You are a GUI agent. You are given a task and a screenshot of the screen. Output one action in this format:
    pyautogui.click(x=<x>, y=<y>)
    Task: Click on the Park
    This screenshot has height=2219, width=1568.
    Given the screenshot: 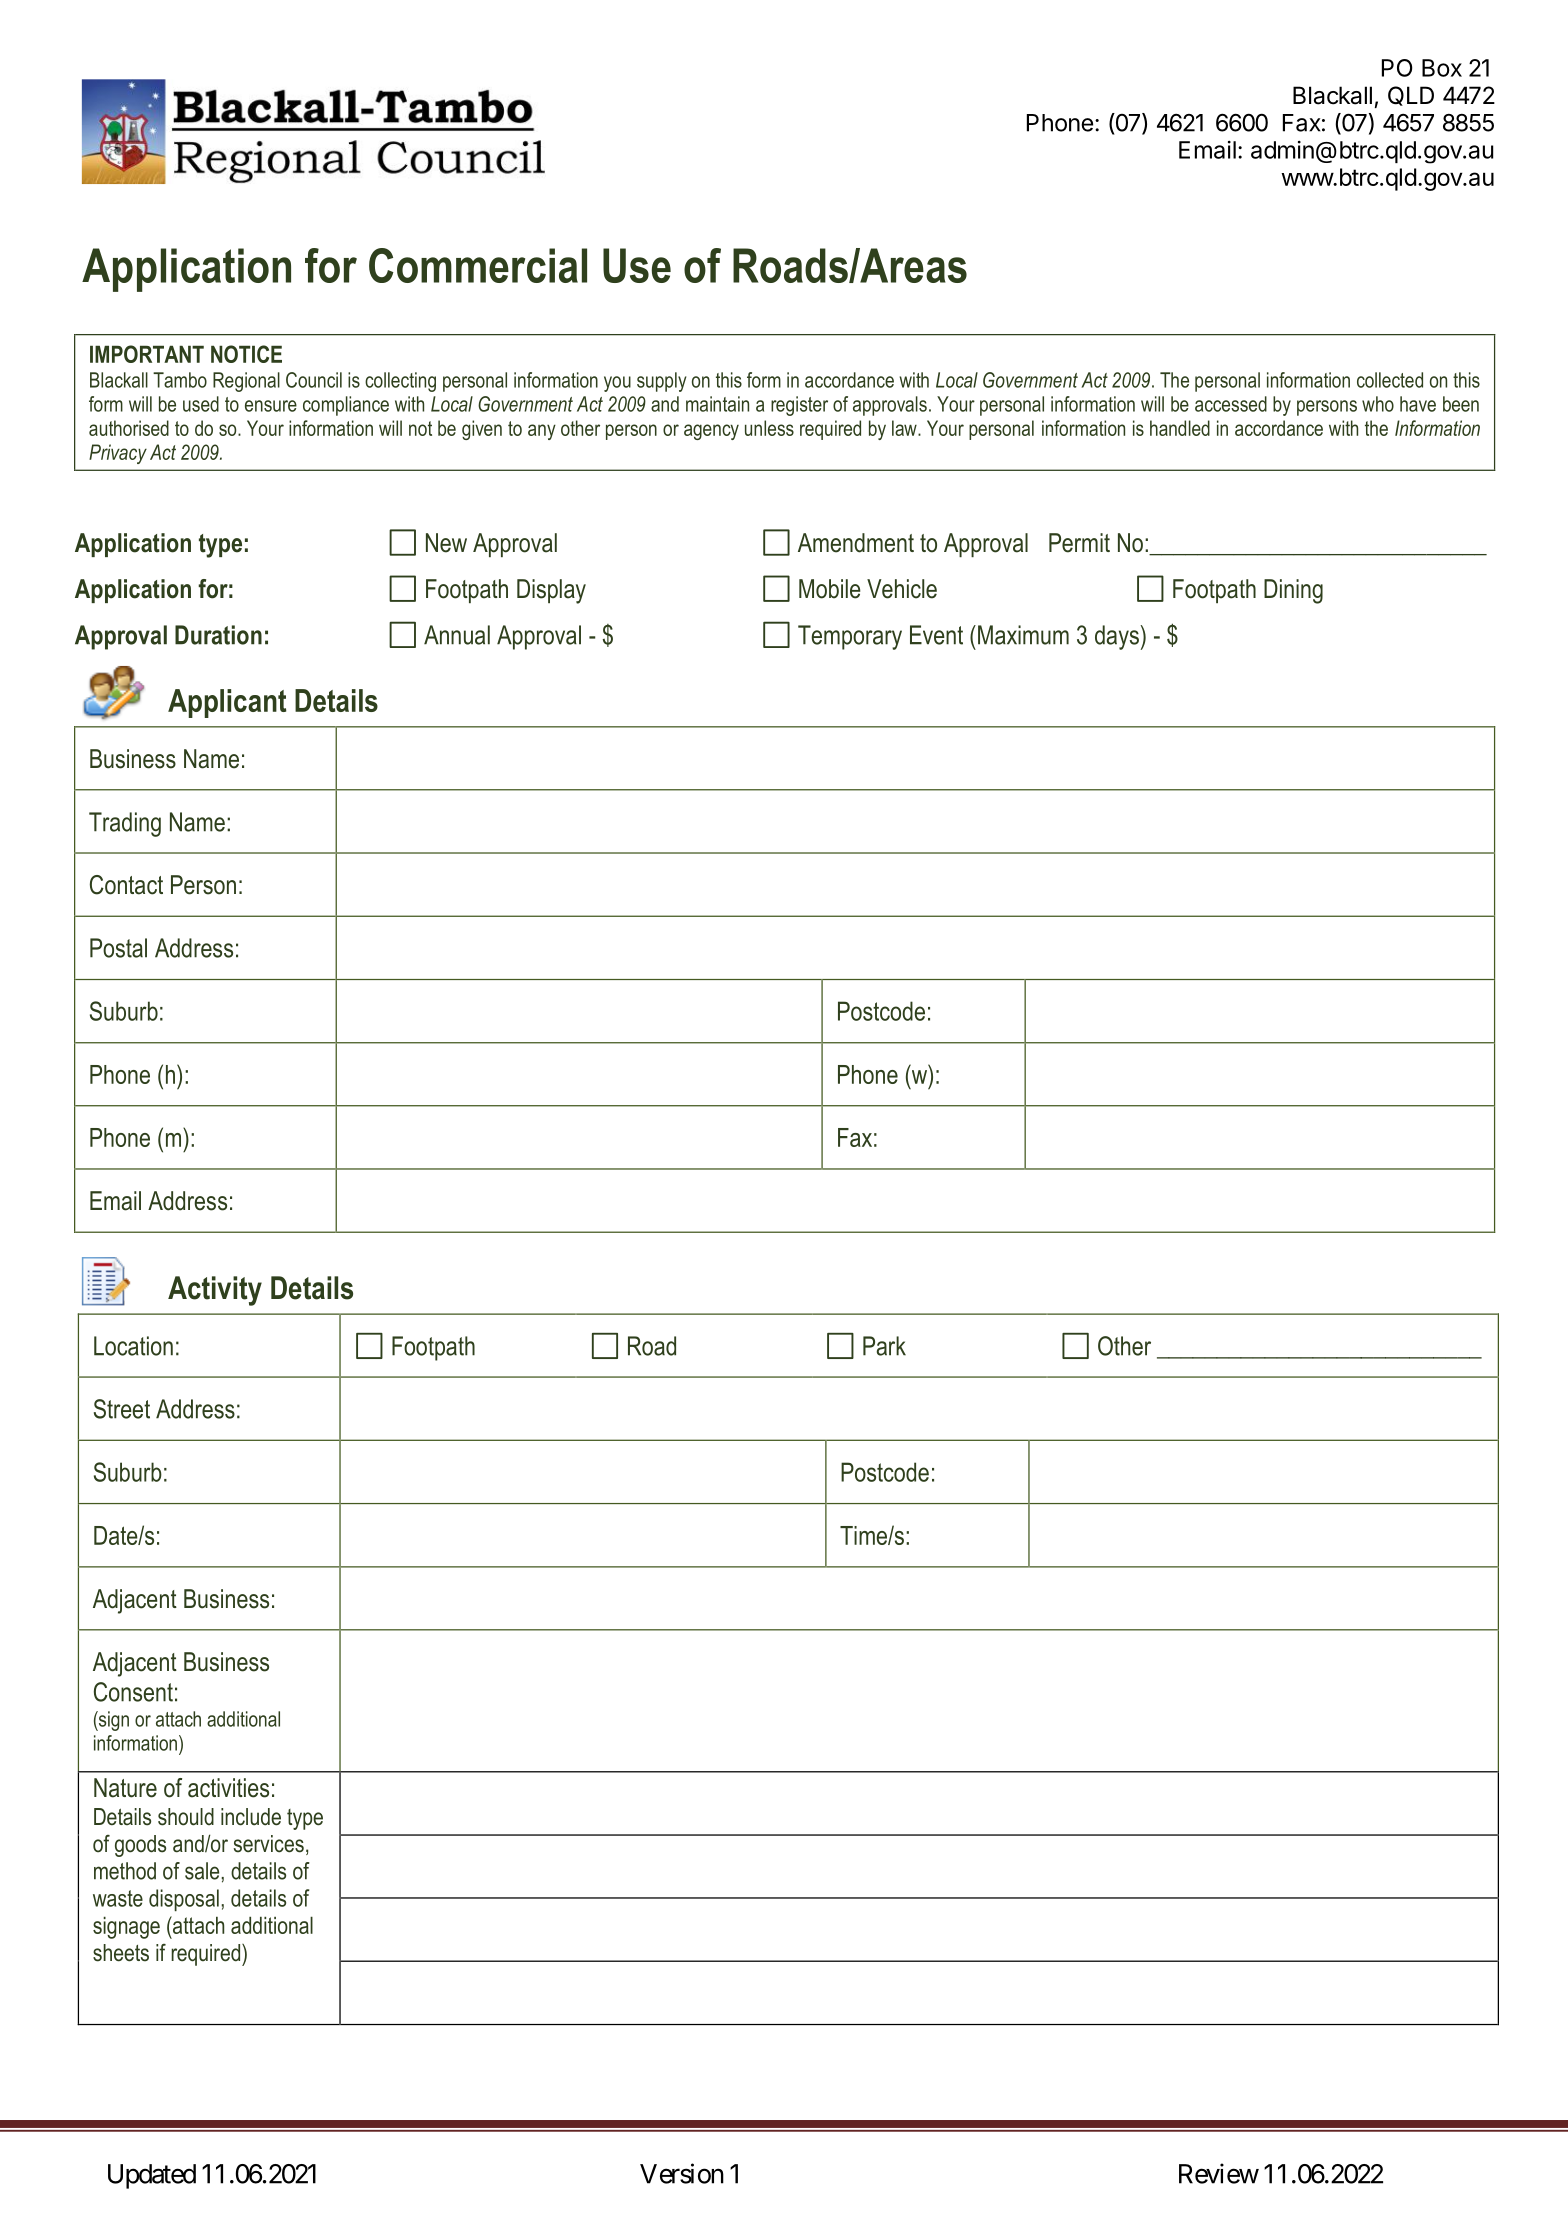 What is the action you would take?
    pyautogui.click(x=884, y=1346)
